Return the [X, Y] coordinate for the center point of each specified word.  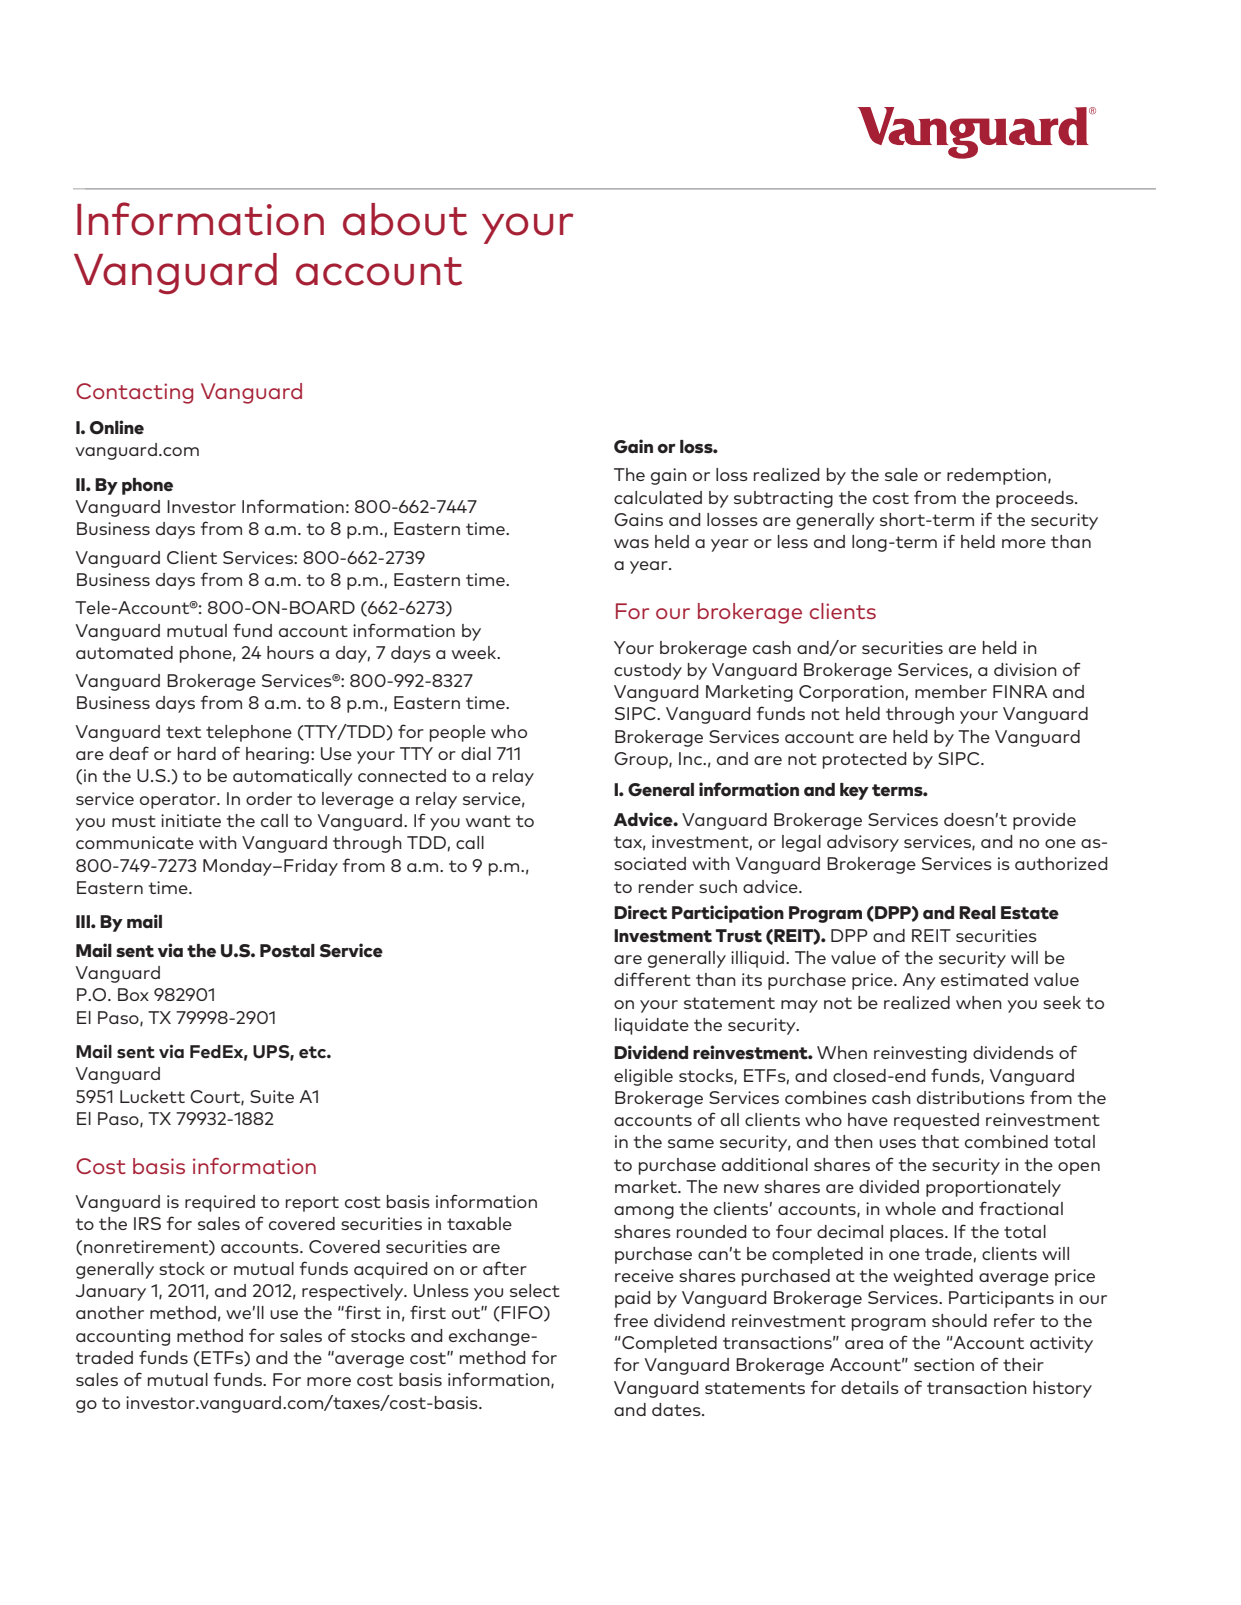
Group [642, 760]
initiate [191, 820]
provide [1044, 821]
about [405, 219]
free [631, 1320]
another [110, 1312]
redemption [998, 476]
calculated [658, 497]
